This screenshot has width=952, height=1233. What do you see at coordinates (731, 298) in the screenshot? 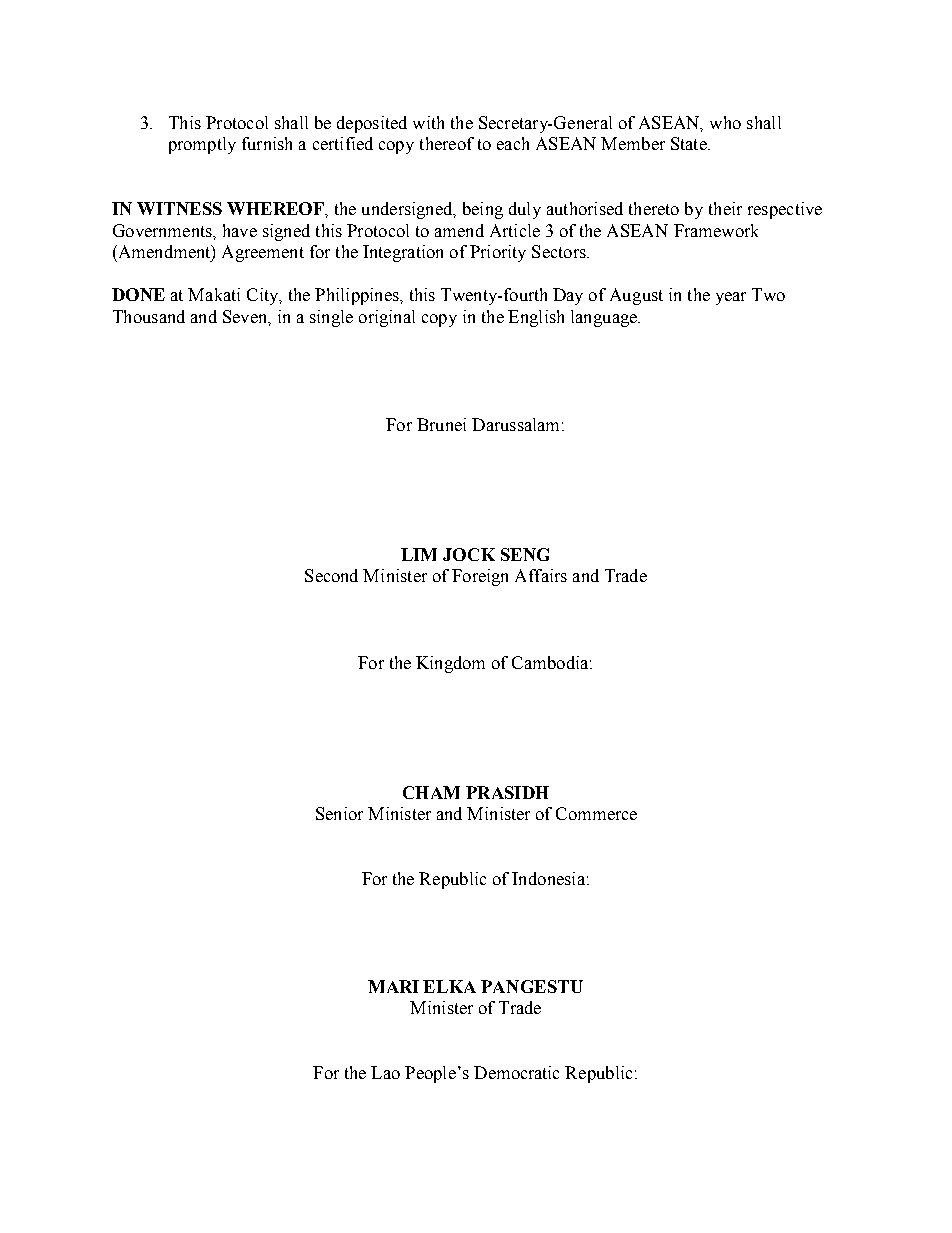
I see `year` at bounding box center [731, 298].
